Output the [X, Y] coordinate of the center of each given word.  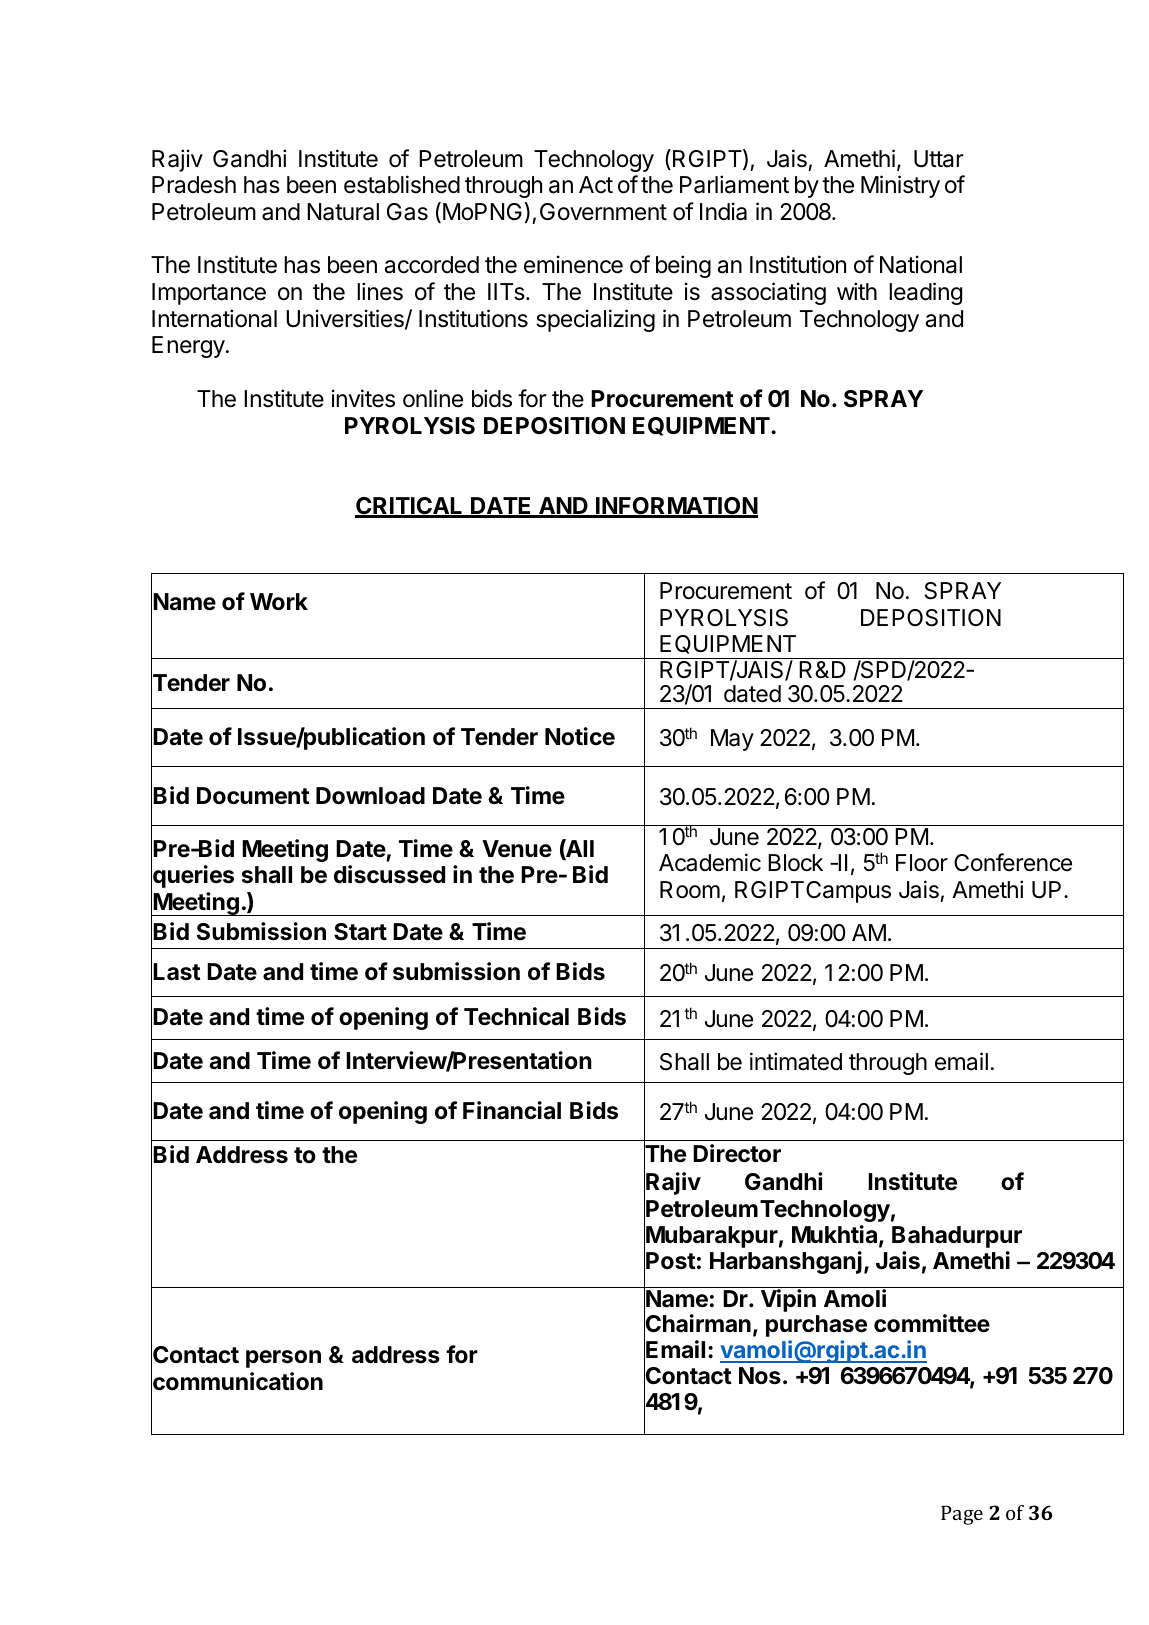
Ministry [900, 186]
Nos [760, 1376]
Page [962, 1515]
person [283, 1359]
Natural [343, 212]
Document [253, 796]
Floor [922, 863]
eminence [573, 264]
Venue [517, 849]
